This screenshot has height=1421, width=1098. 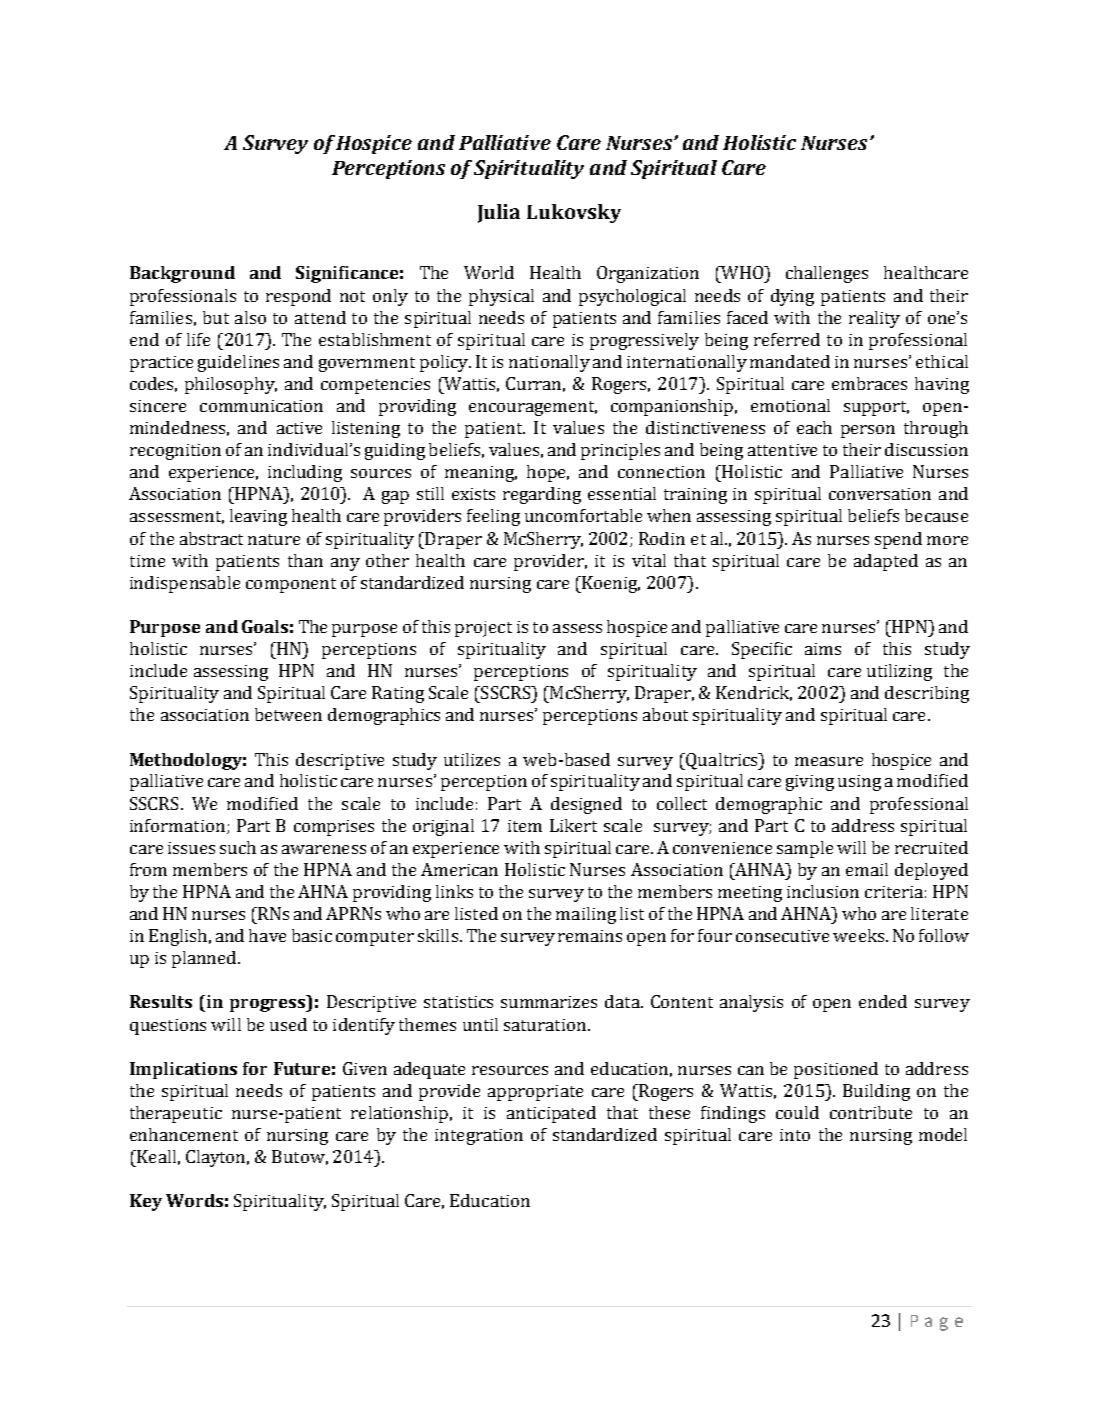 What do you see at coordinates (182, 274) in the screenshot?
I see `Background` at bounding box center [182, 274].
